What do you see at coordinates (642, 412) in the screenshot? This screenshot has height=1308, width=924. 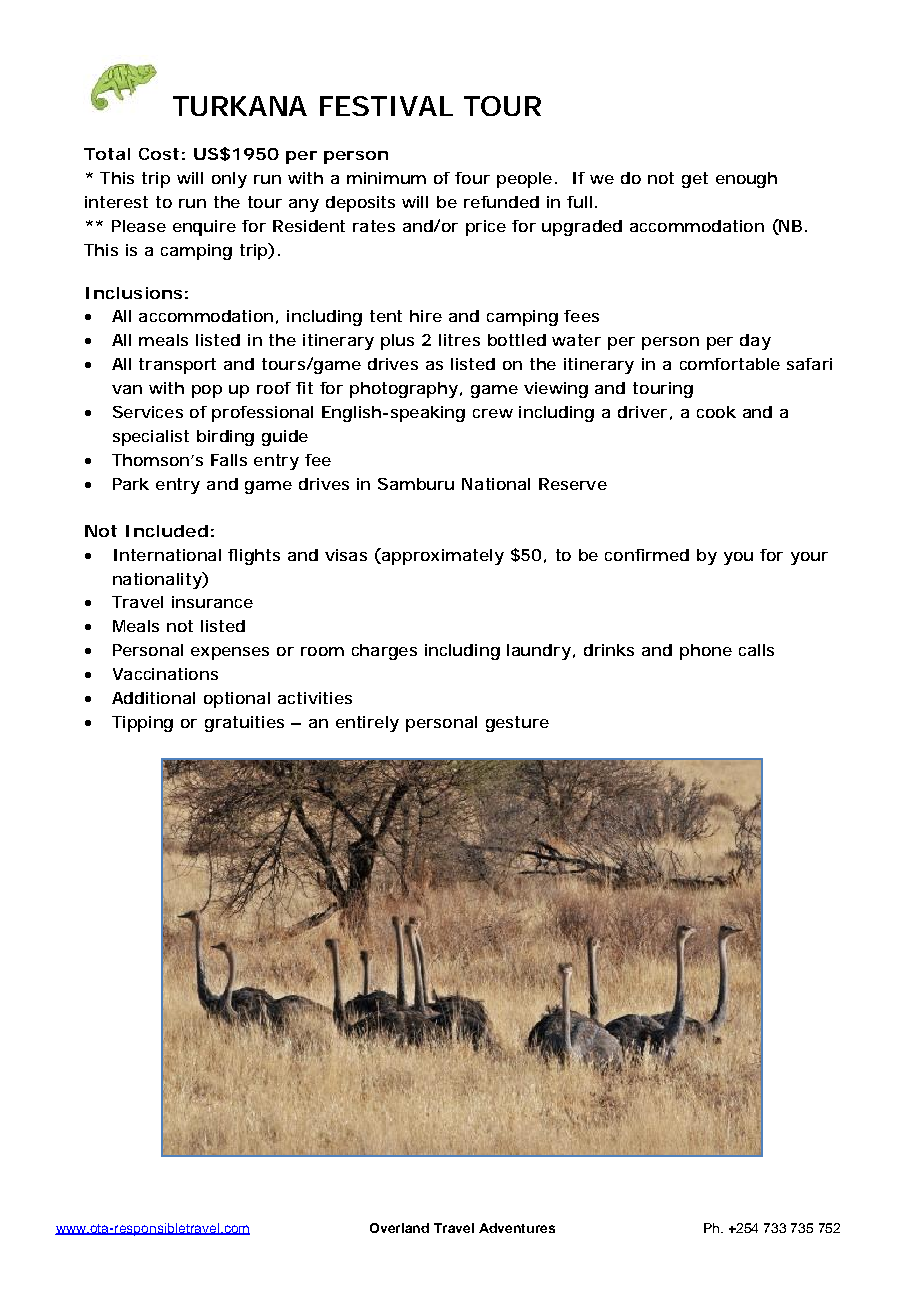 I see `driver` at bounding box center [642, 412].
